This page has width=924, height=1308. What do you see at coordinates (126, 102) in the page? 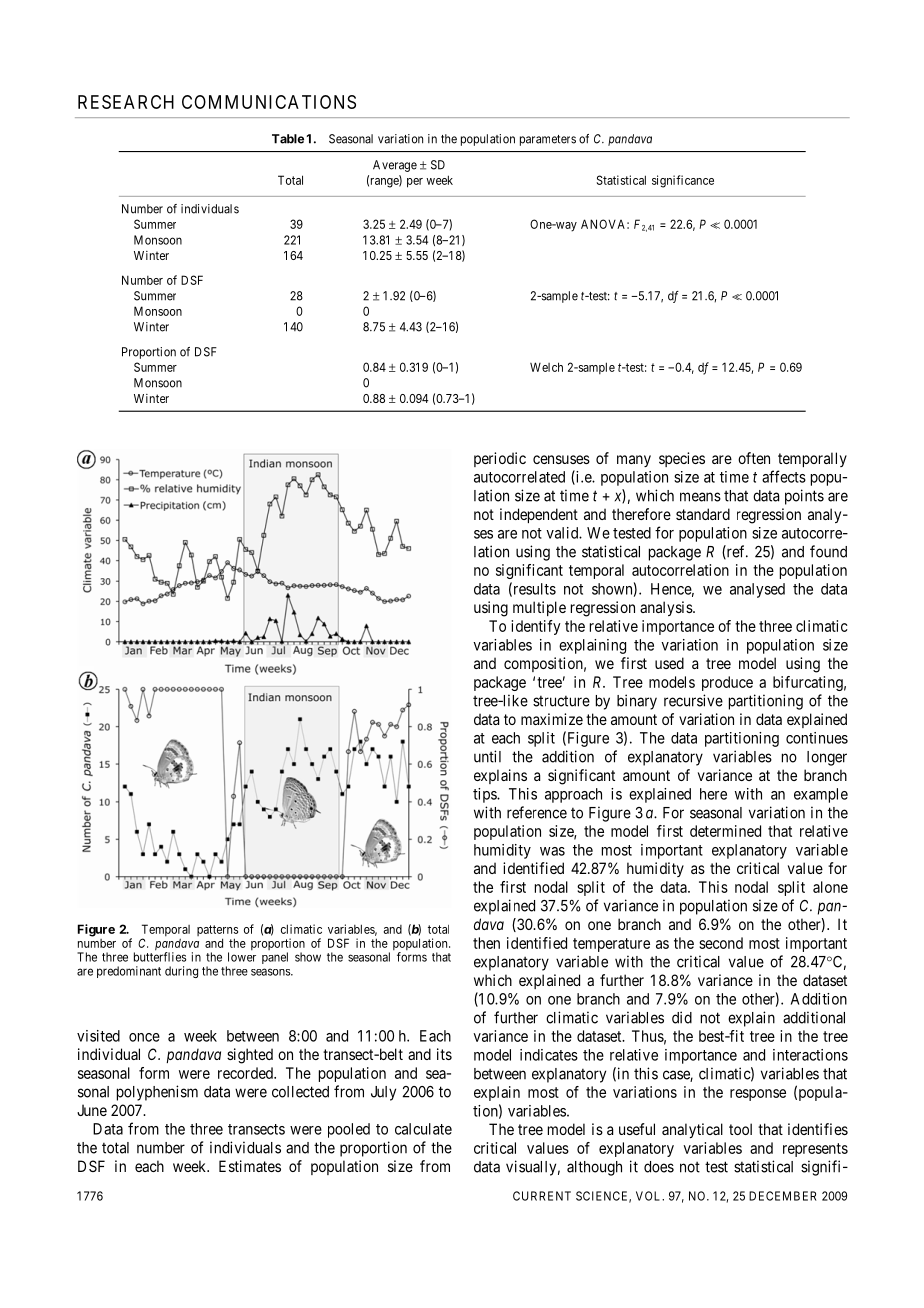
I see `RESEARCH` at bounding box center [126, 102].
